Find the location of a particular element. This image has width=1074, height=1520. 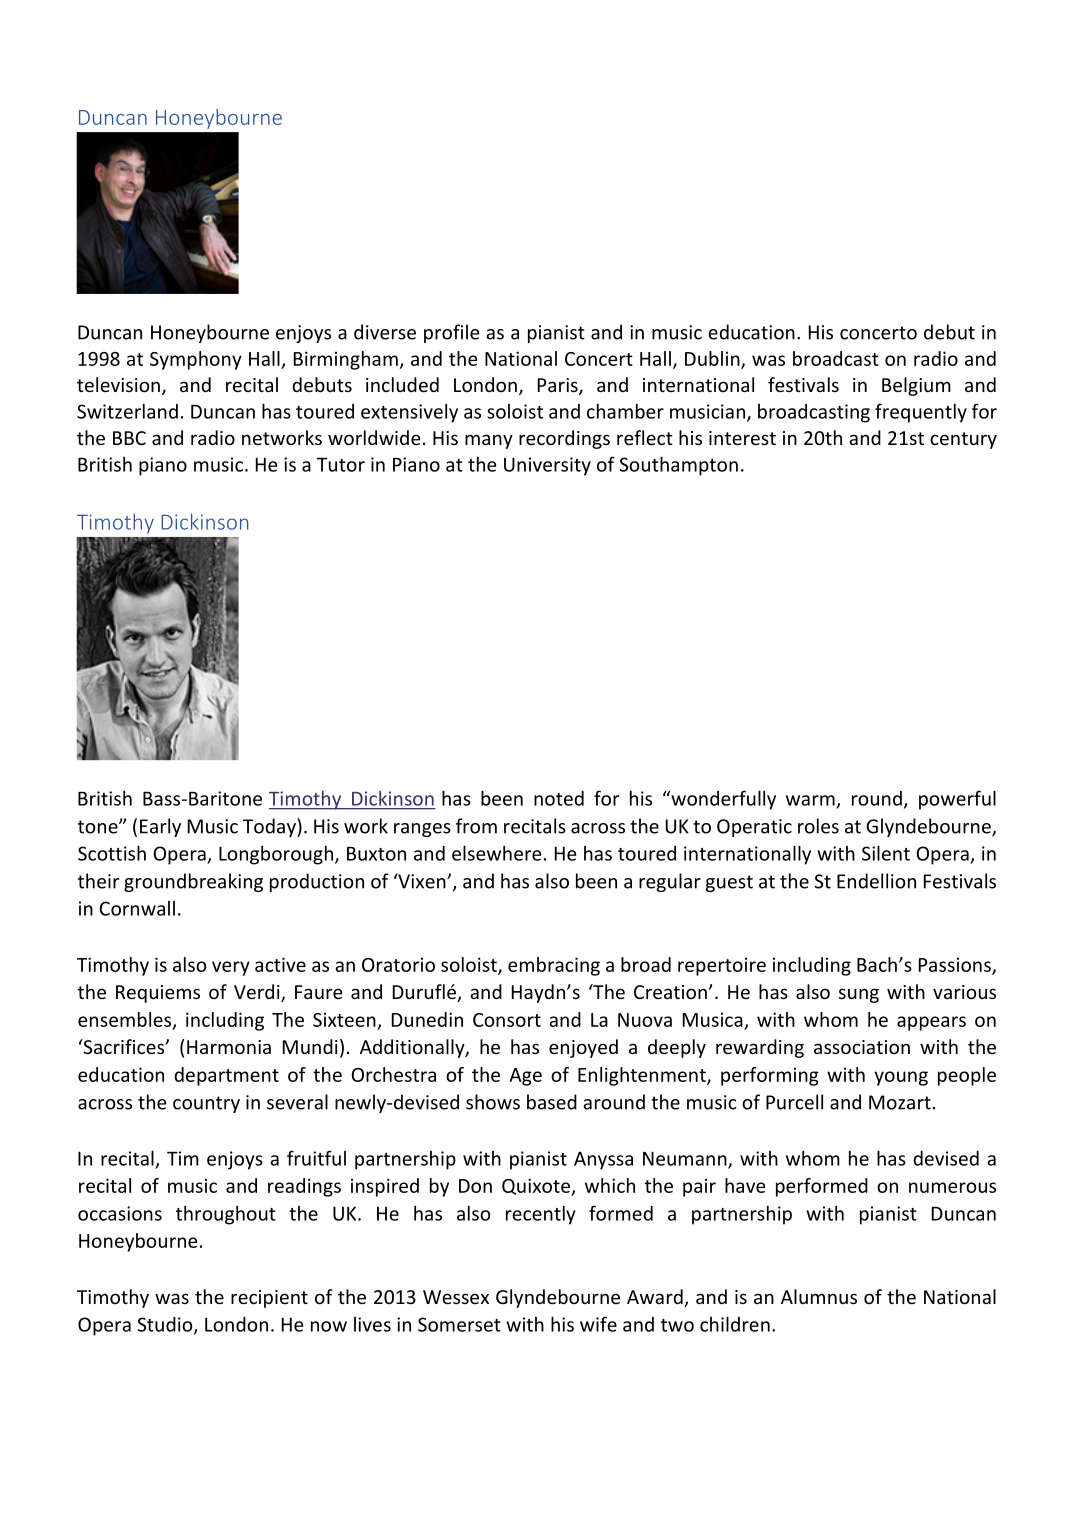

Belgium is located at coordinates (916, 386).
